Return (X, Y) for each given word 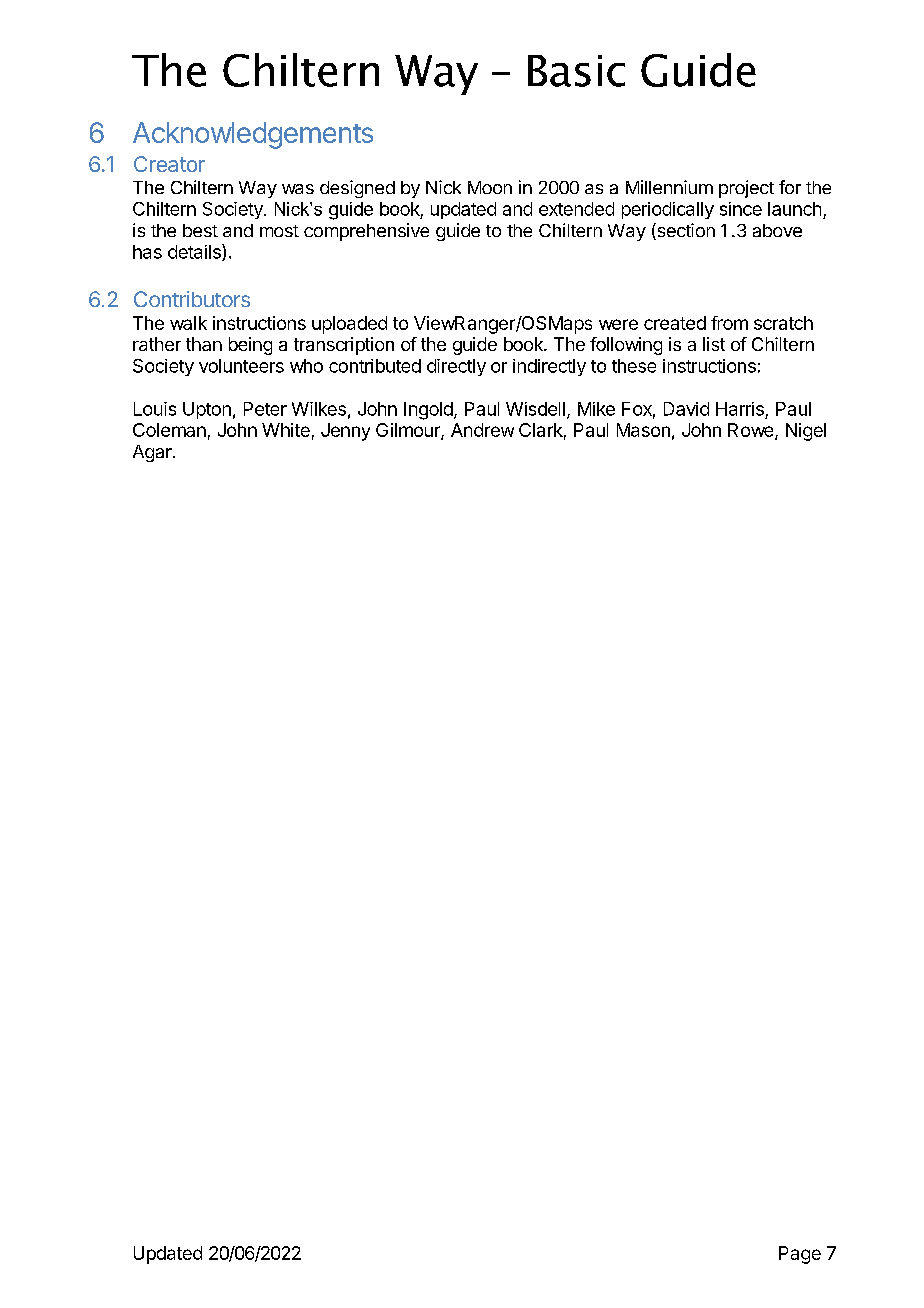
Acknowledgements (253, 135)
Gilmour (409, 431)
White (286, 430)
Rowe (752, 431)
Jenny (345, 432)
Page (800, 1255)
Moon (490, 187)
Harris (740, 409)
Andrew (482, 430)
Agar (153, 453)
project (746, 189)
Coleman (169, 430)
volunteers (241, 366)
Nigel (806, 432)
